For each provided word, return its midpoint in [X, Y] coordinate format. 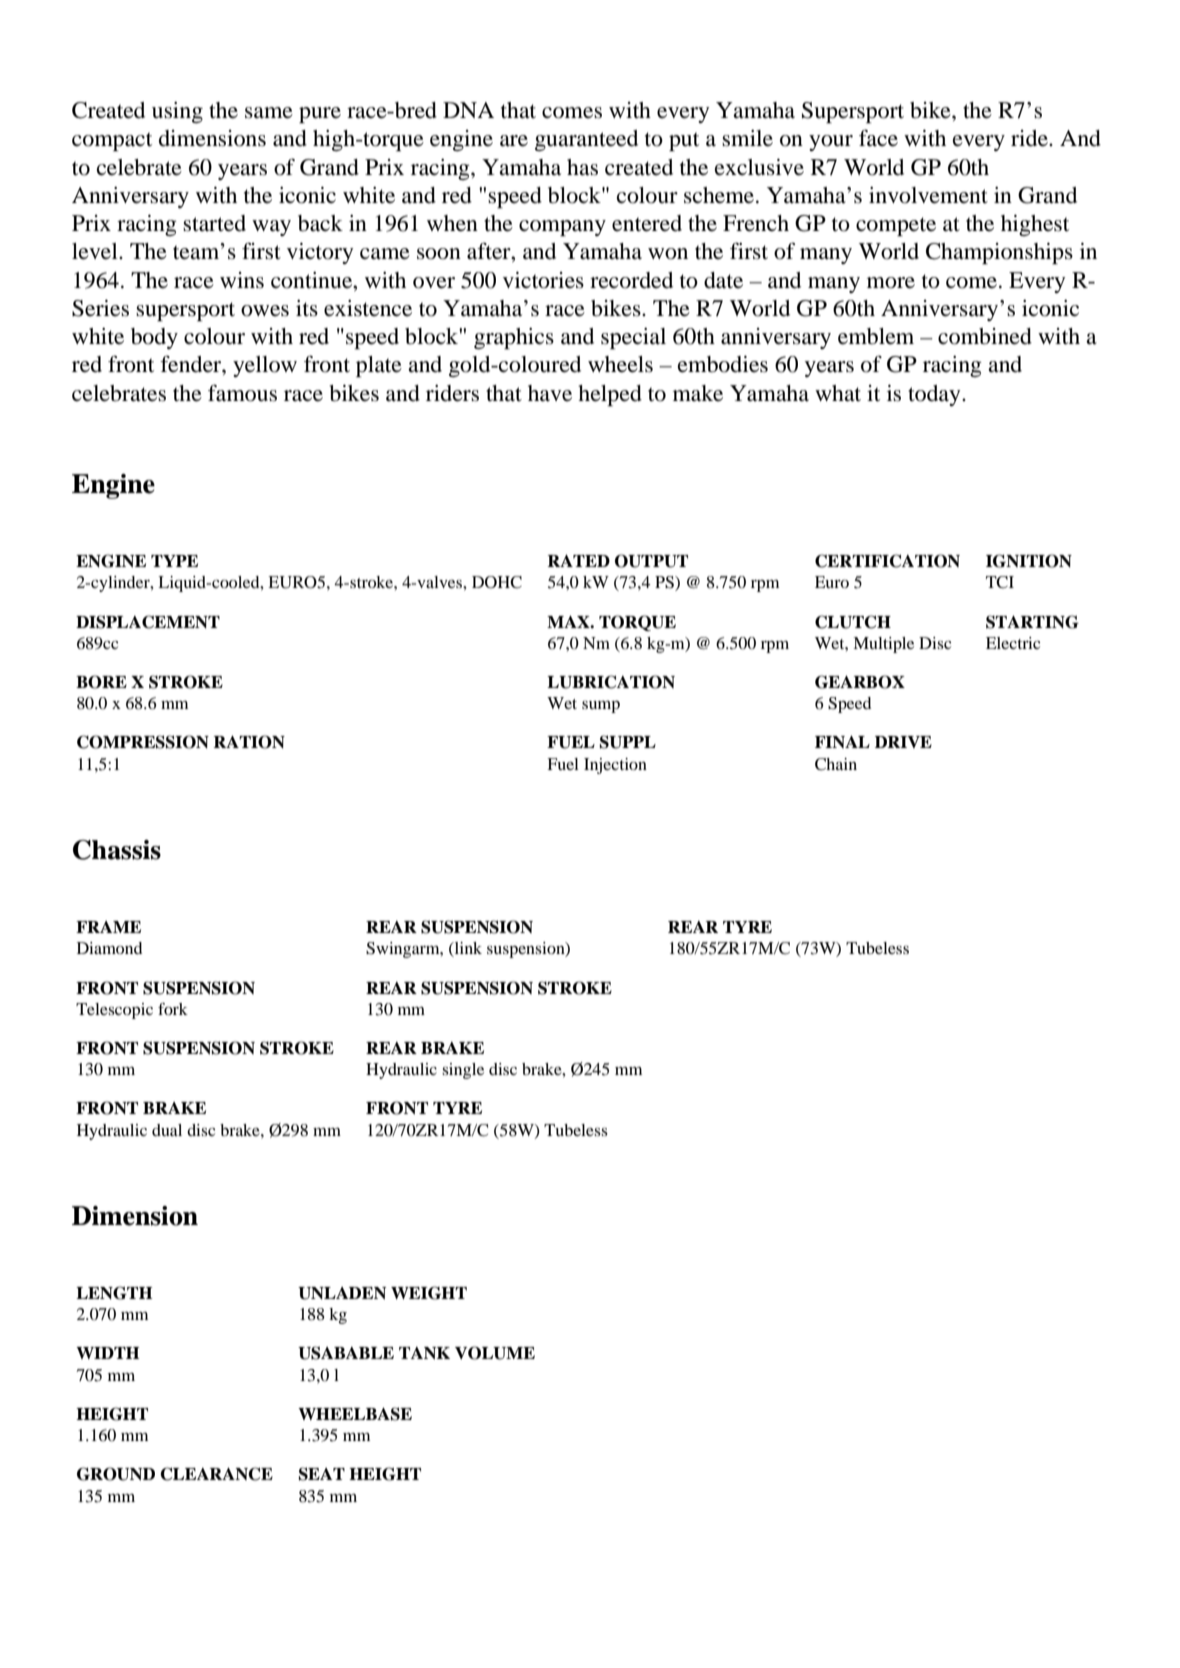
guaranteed [586, 140]
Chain [836, 764]
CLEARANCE [216, 1474]
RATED [578, 561]
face [878, 138]
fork [173, 1009]
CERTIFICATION [887, 561]
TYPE [174, 561]
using [177, 112]
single [463, 1071]
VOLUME [495, 1353]
